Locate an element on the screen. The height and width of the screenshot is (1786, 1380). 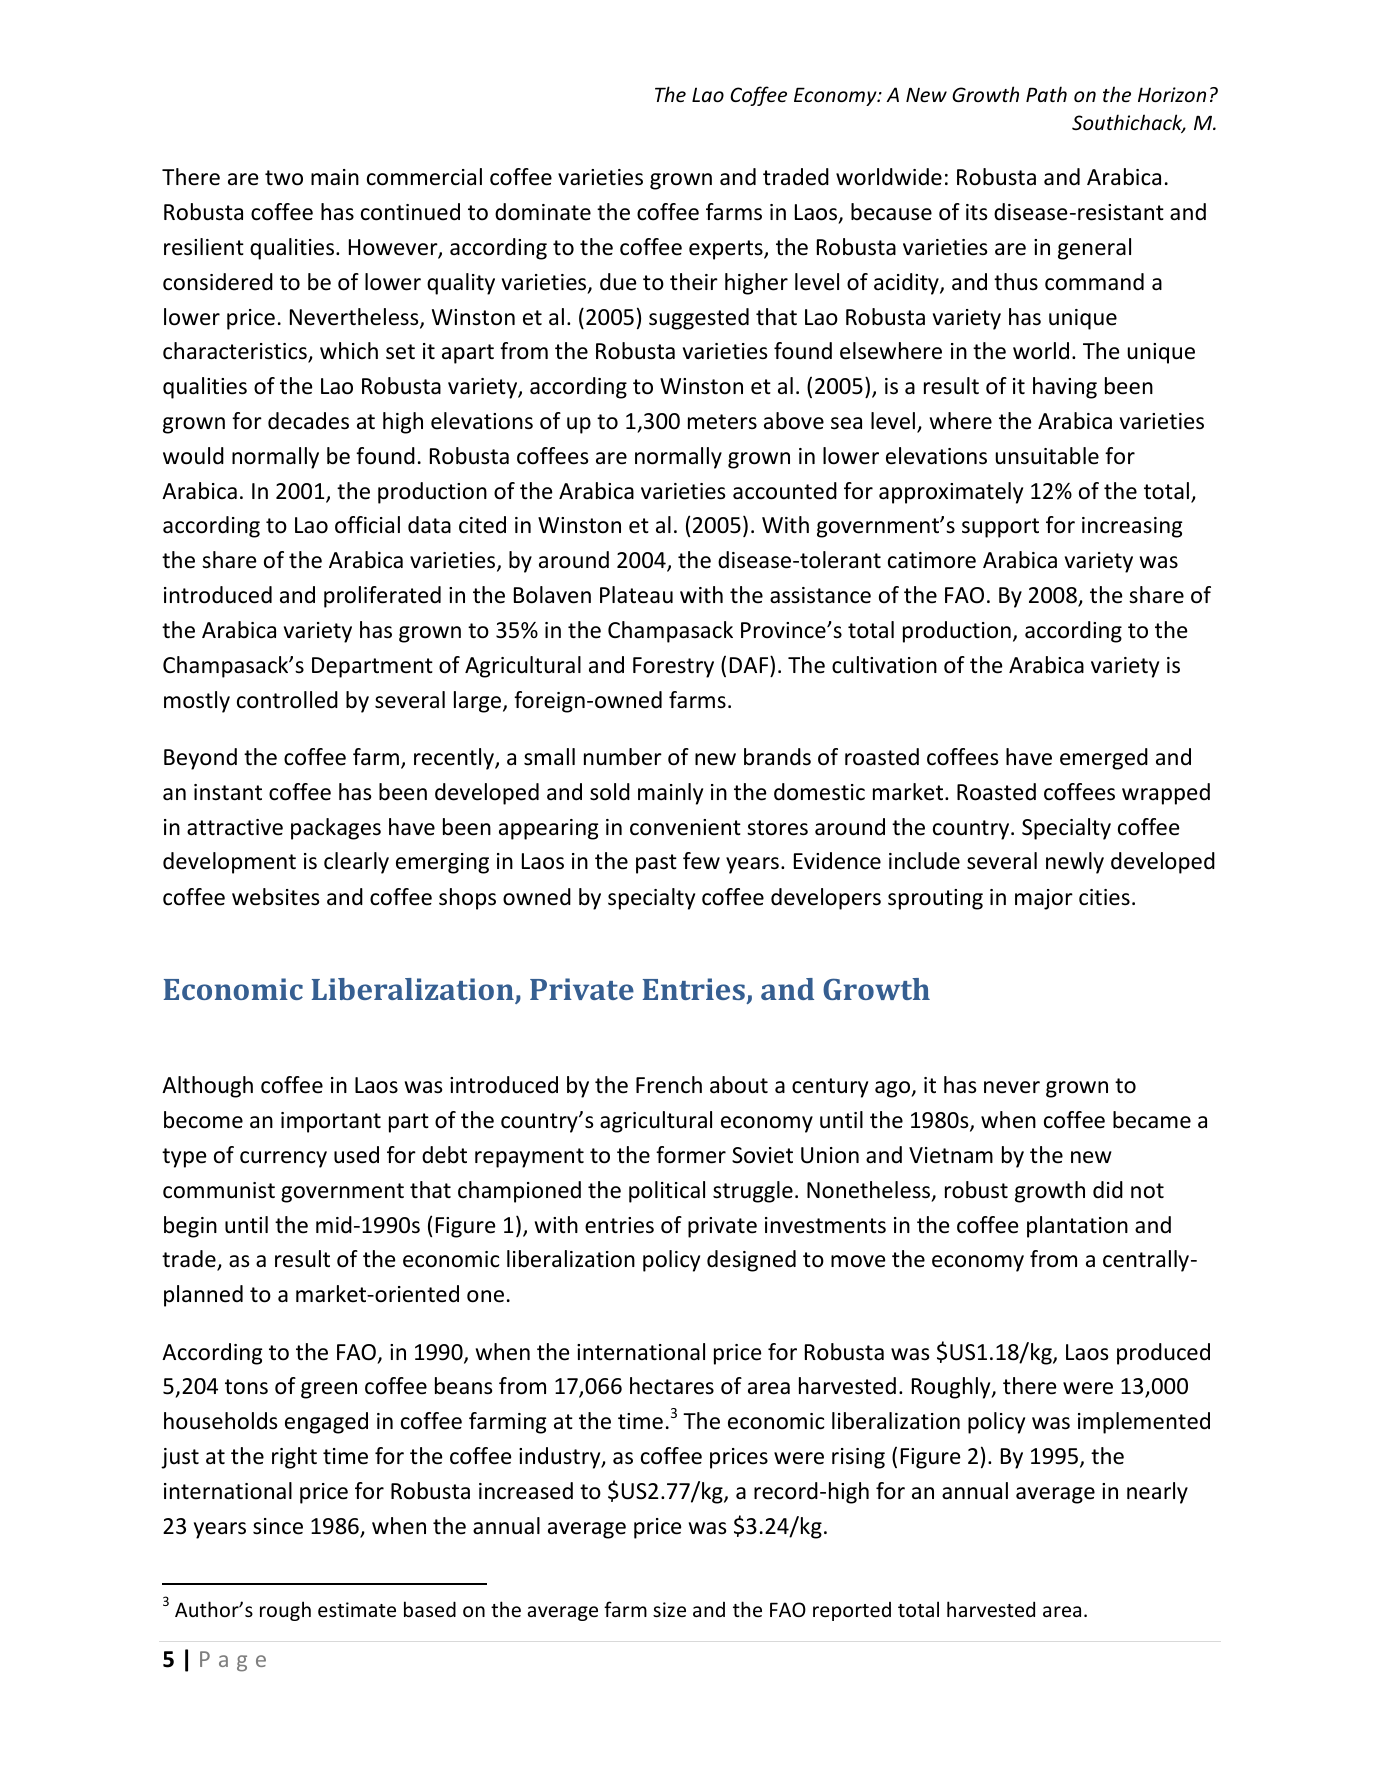
newly is located at coordinates (1075, 863).
